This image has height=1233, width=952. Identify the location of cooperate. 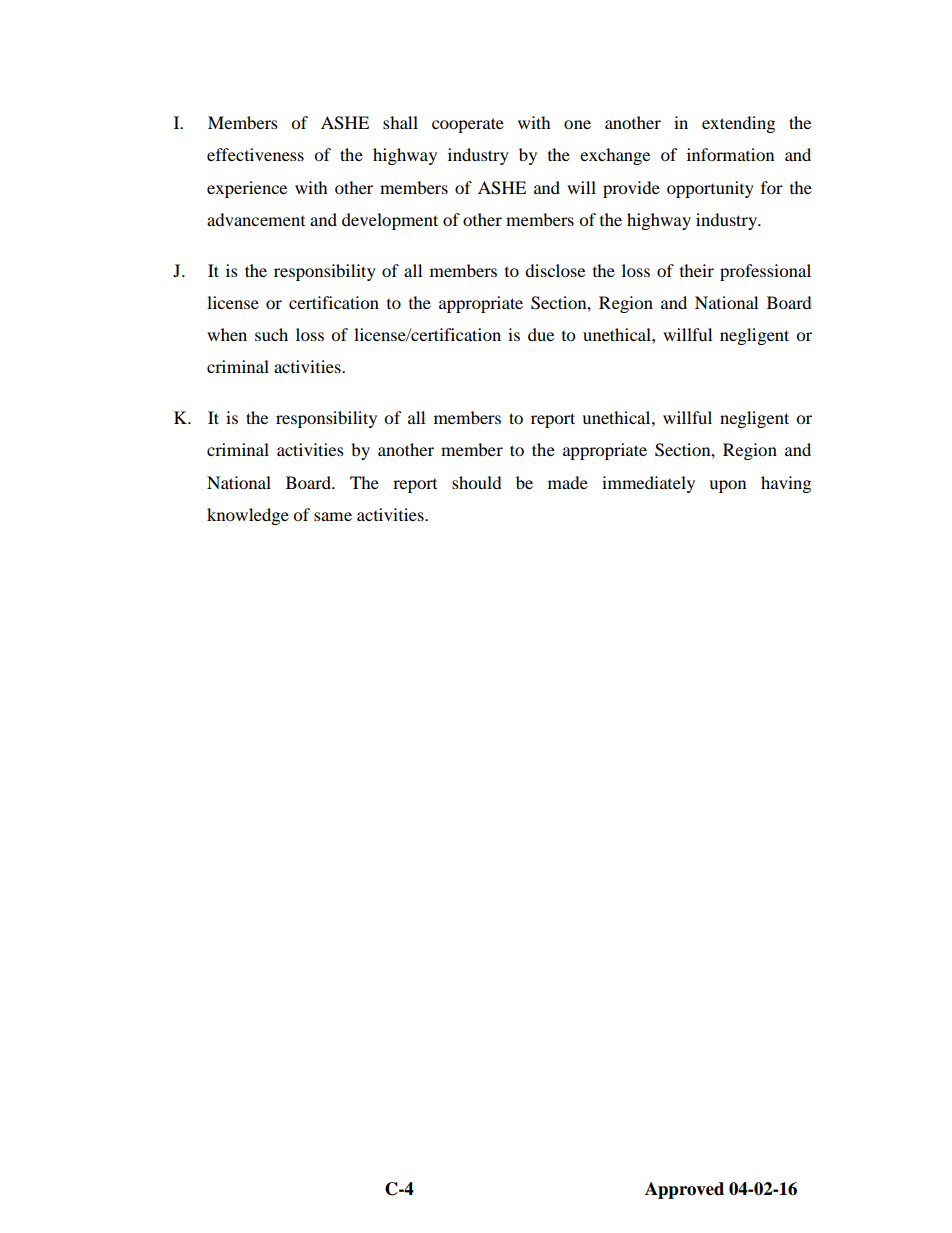
(468, 125).
